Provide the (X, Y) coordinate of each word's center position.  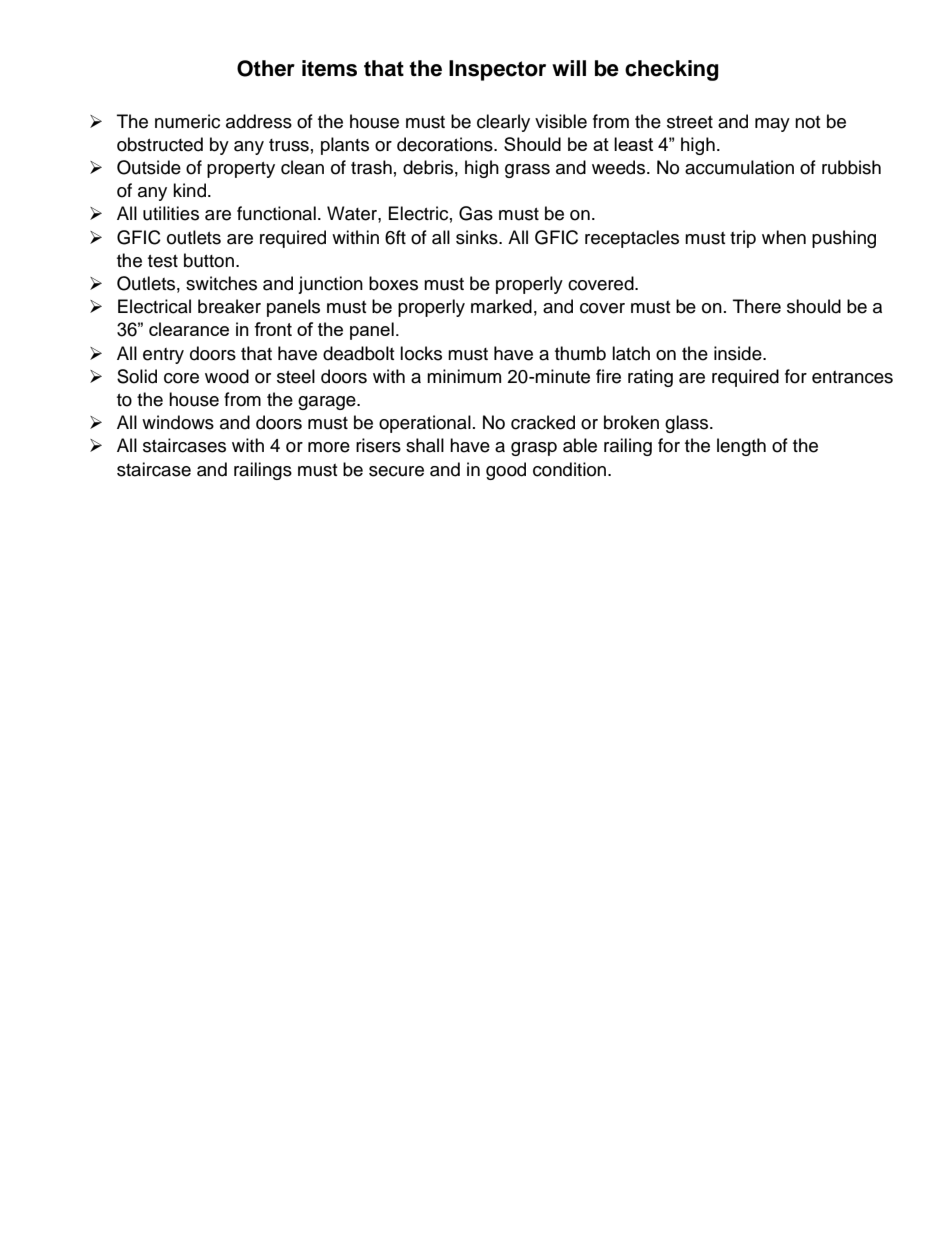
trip (743, 239)
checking (672, 70)
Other (266, 68)
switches (221, 283)
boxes (393, 283)
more (329, 447)
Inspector (497, 70)
